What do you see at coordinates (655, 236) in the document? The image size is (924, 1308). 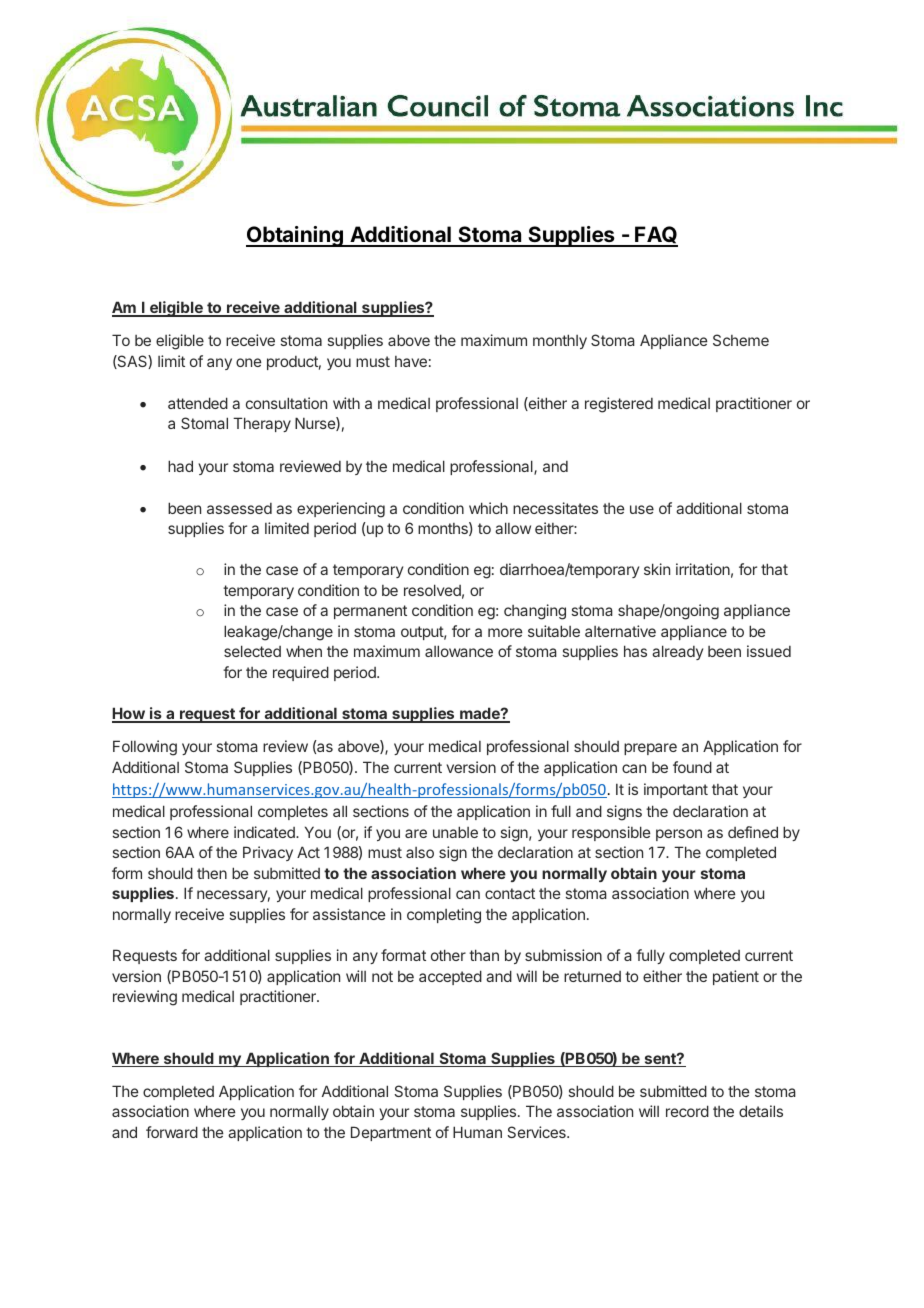 I see `FAQ` at bounding box center [655, 236].
